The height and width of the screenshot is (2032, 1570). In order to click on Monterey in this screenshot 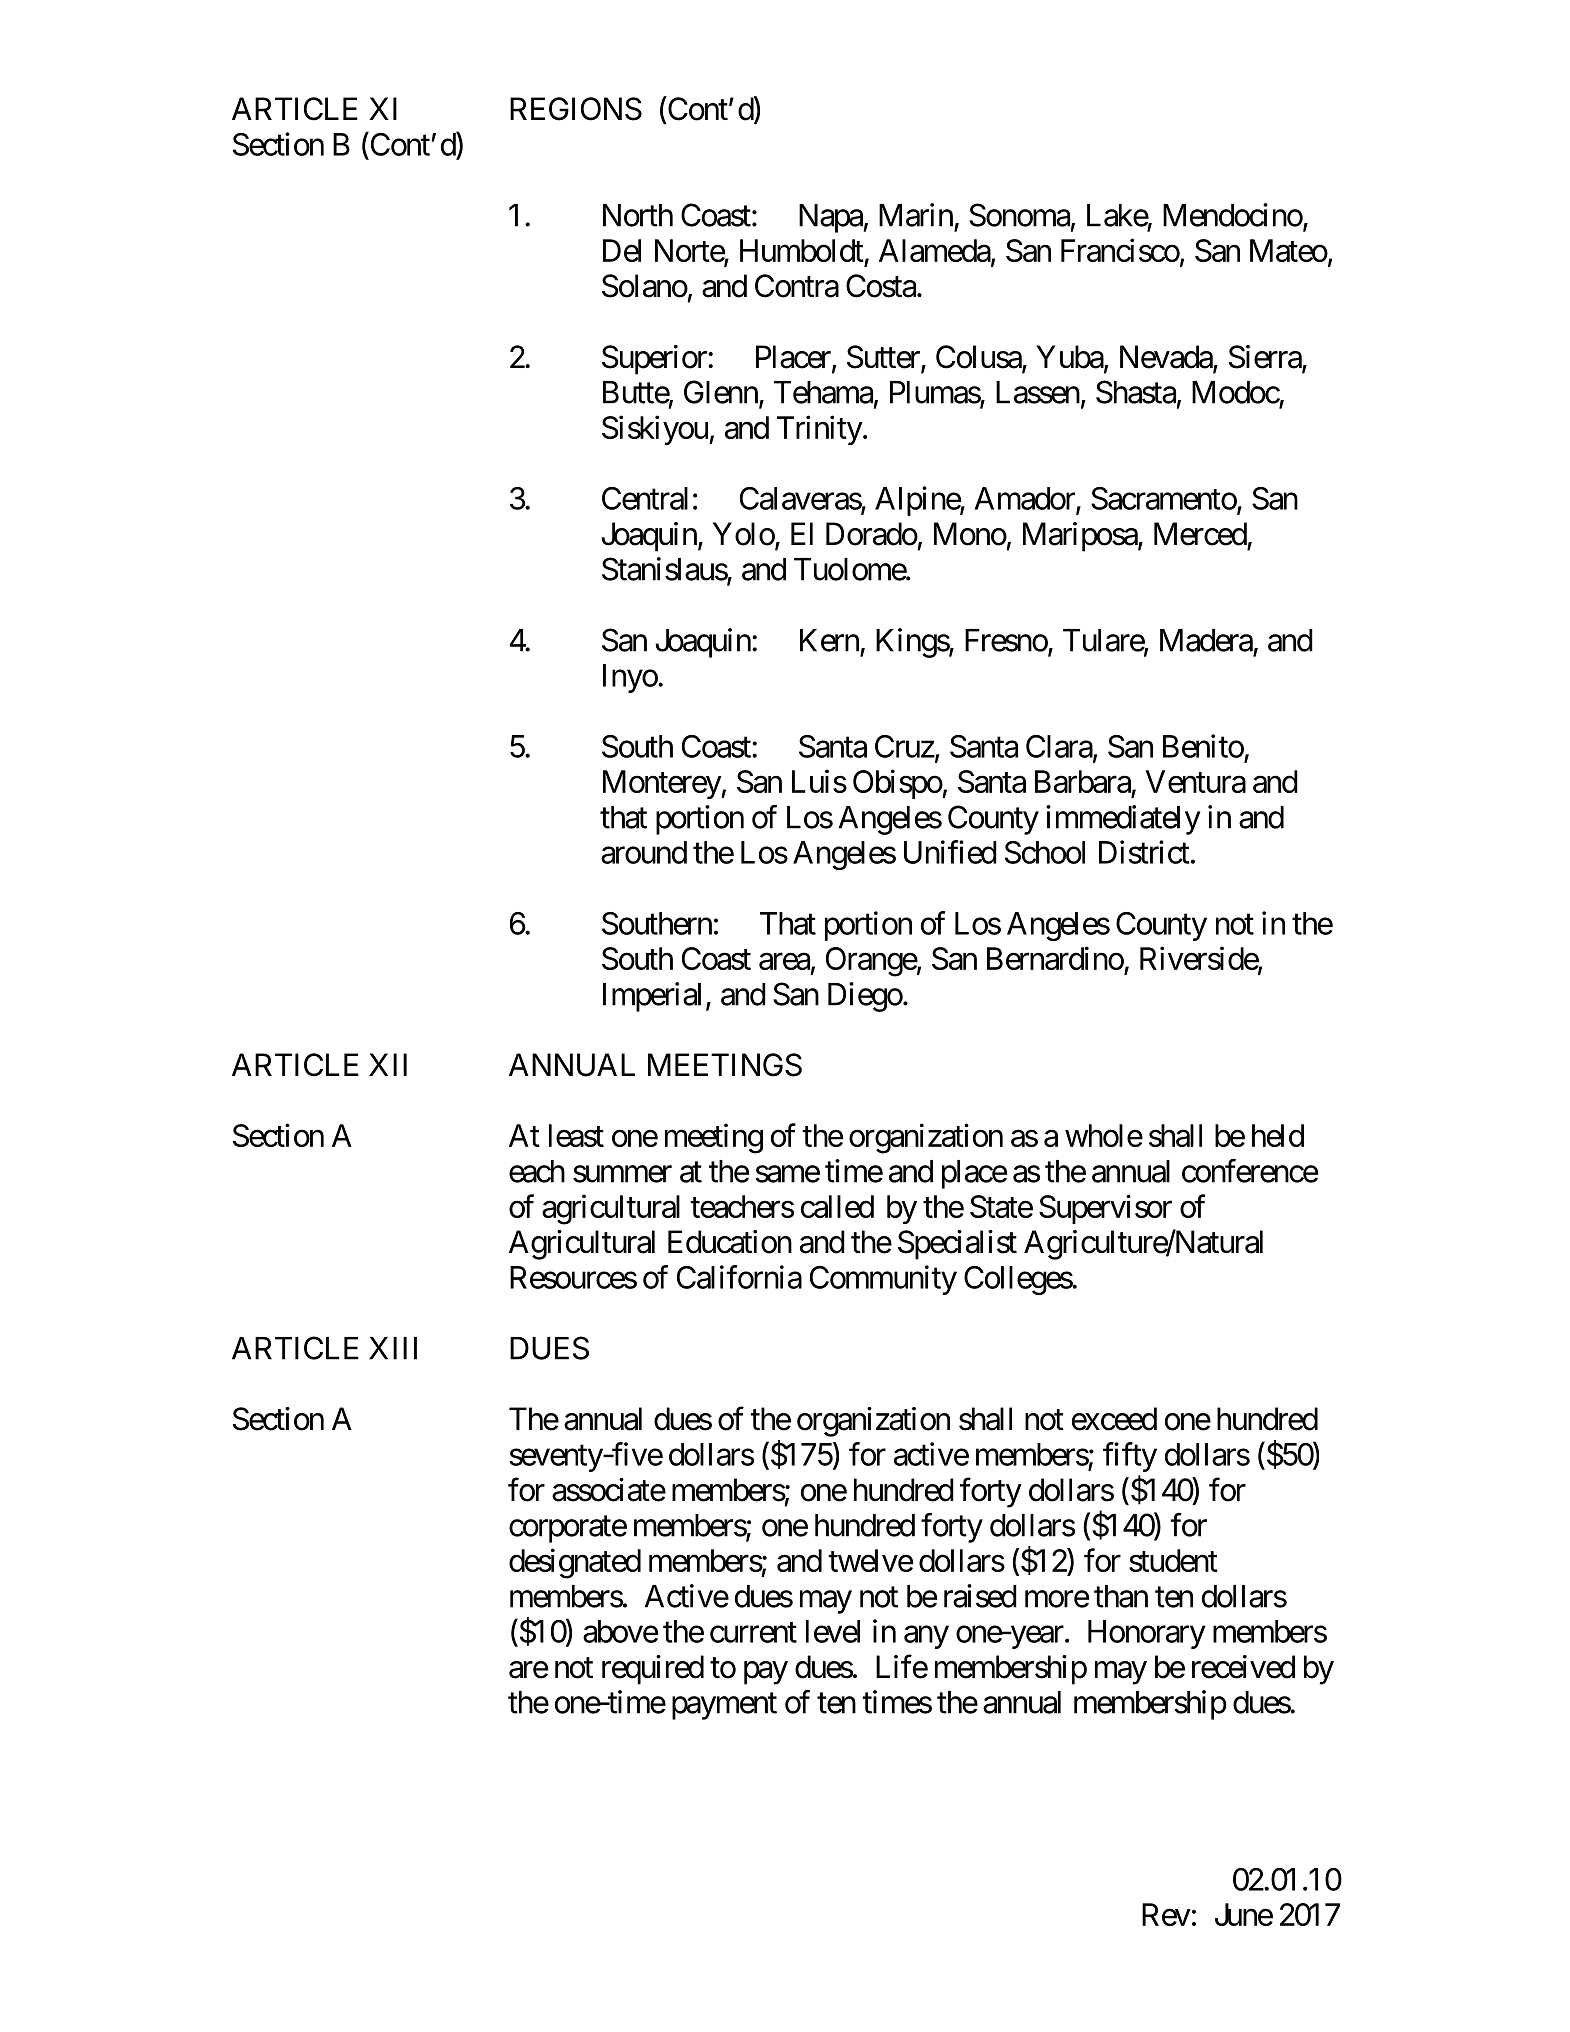, I will do `click(662, 784)`.
